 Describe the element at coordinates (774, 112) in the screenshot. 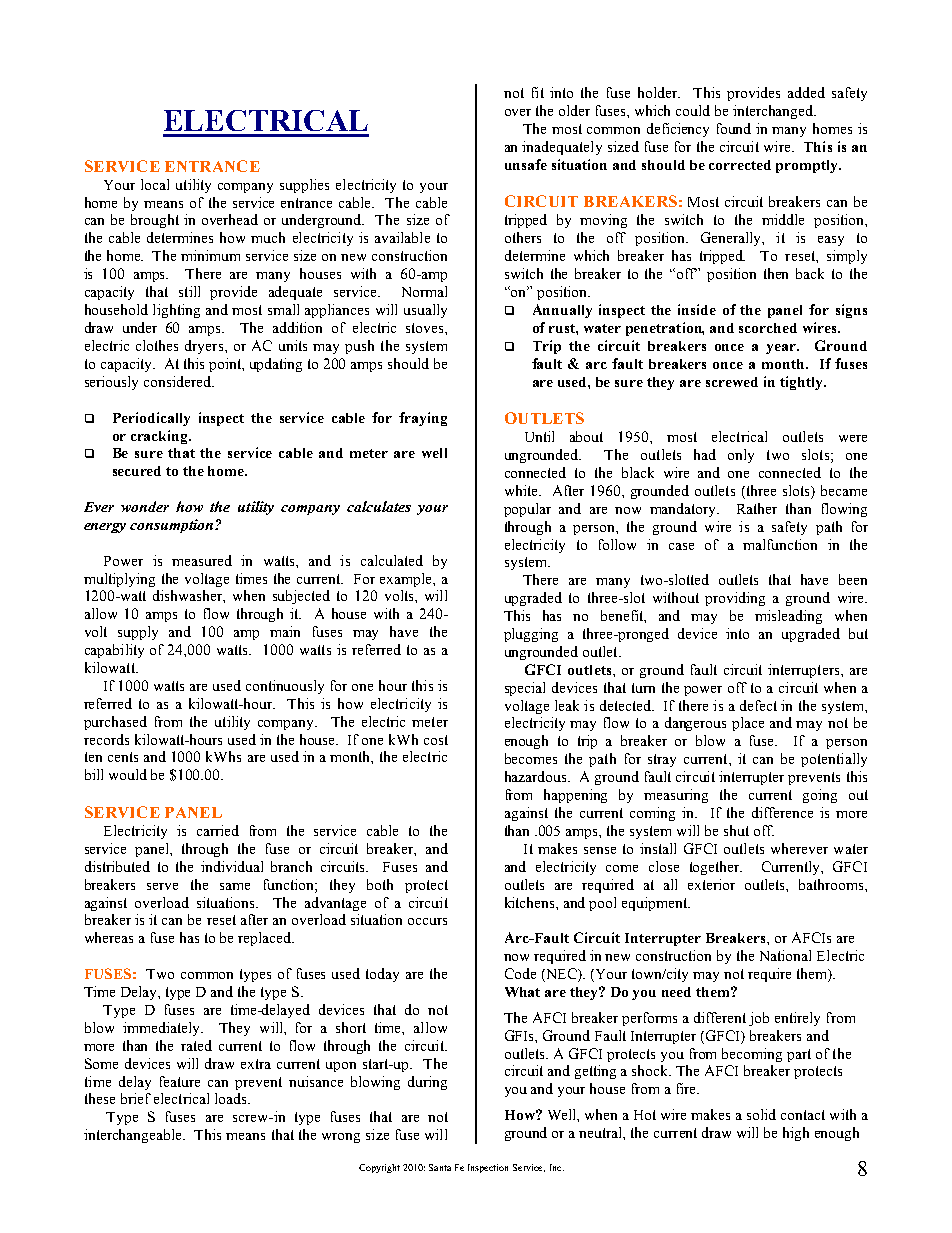

I see `interchanged` at that location.
